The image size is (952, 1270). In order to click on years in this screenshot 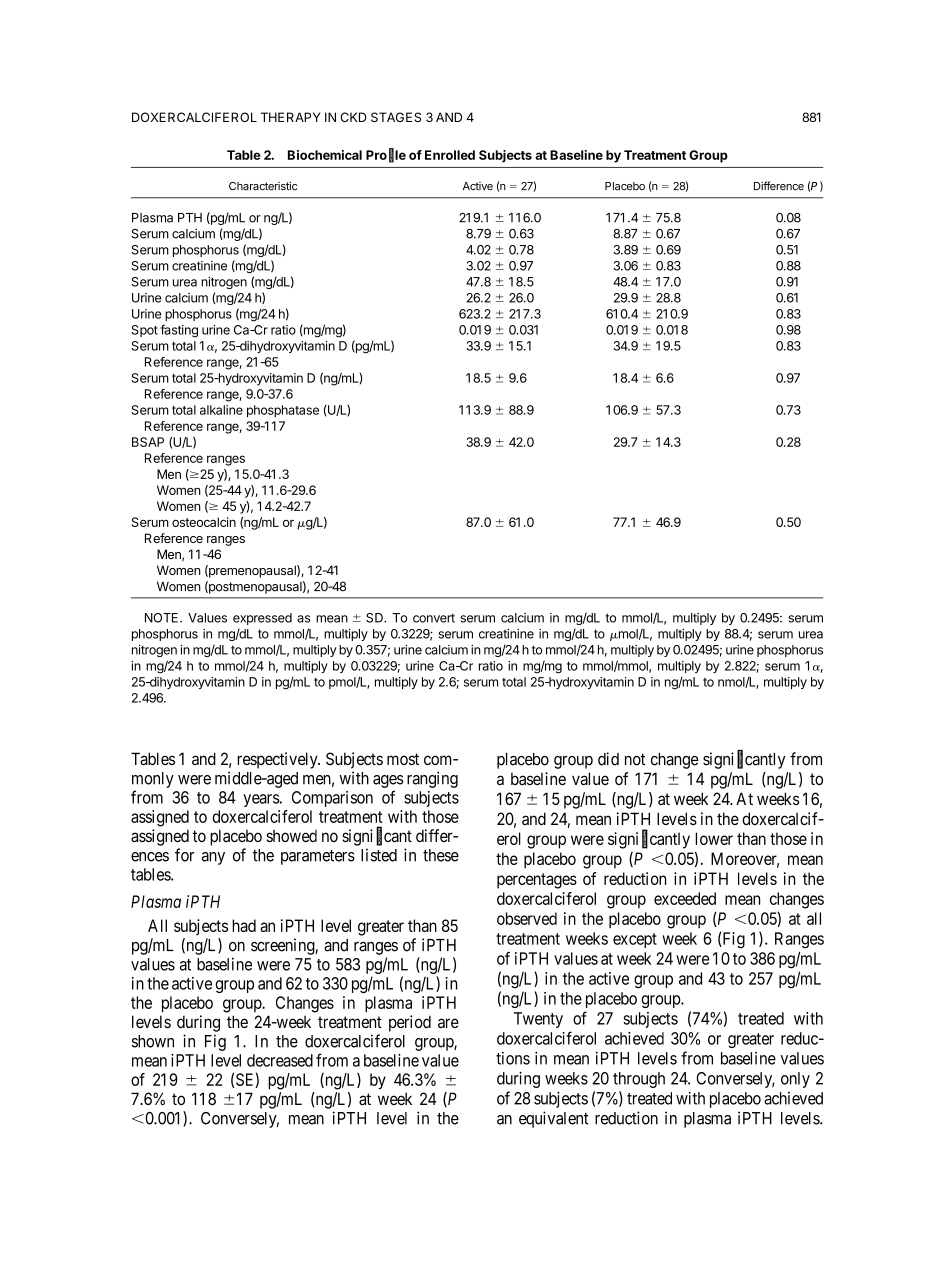, I will do `click(261, 800)`.
